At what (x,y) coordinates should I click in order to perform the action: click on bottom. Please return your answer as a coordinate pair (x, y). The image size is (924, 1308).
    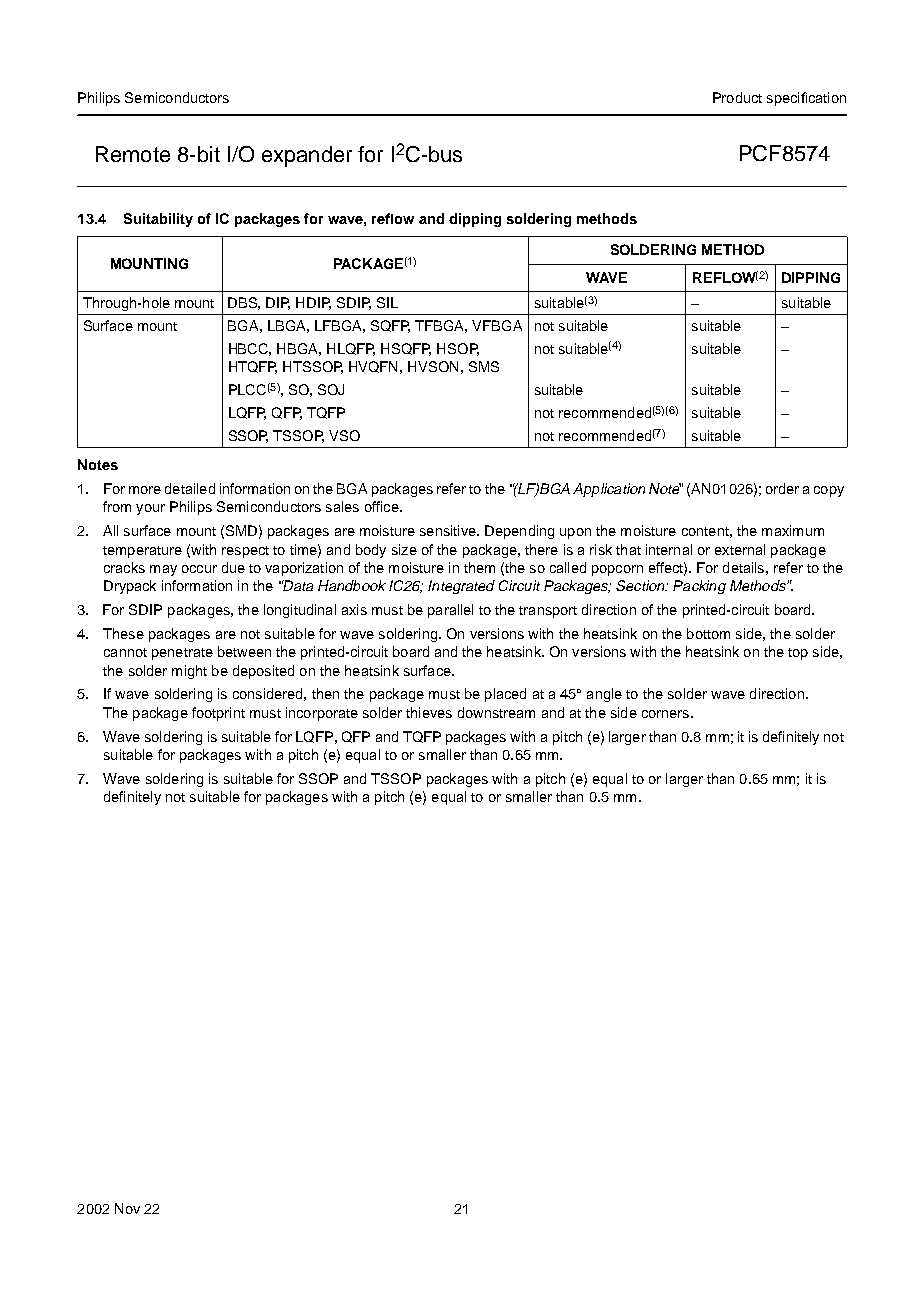
    Looking at the image, I should click on (708, 633).
